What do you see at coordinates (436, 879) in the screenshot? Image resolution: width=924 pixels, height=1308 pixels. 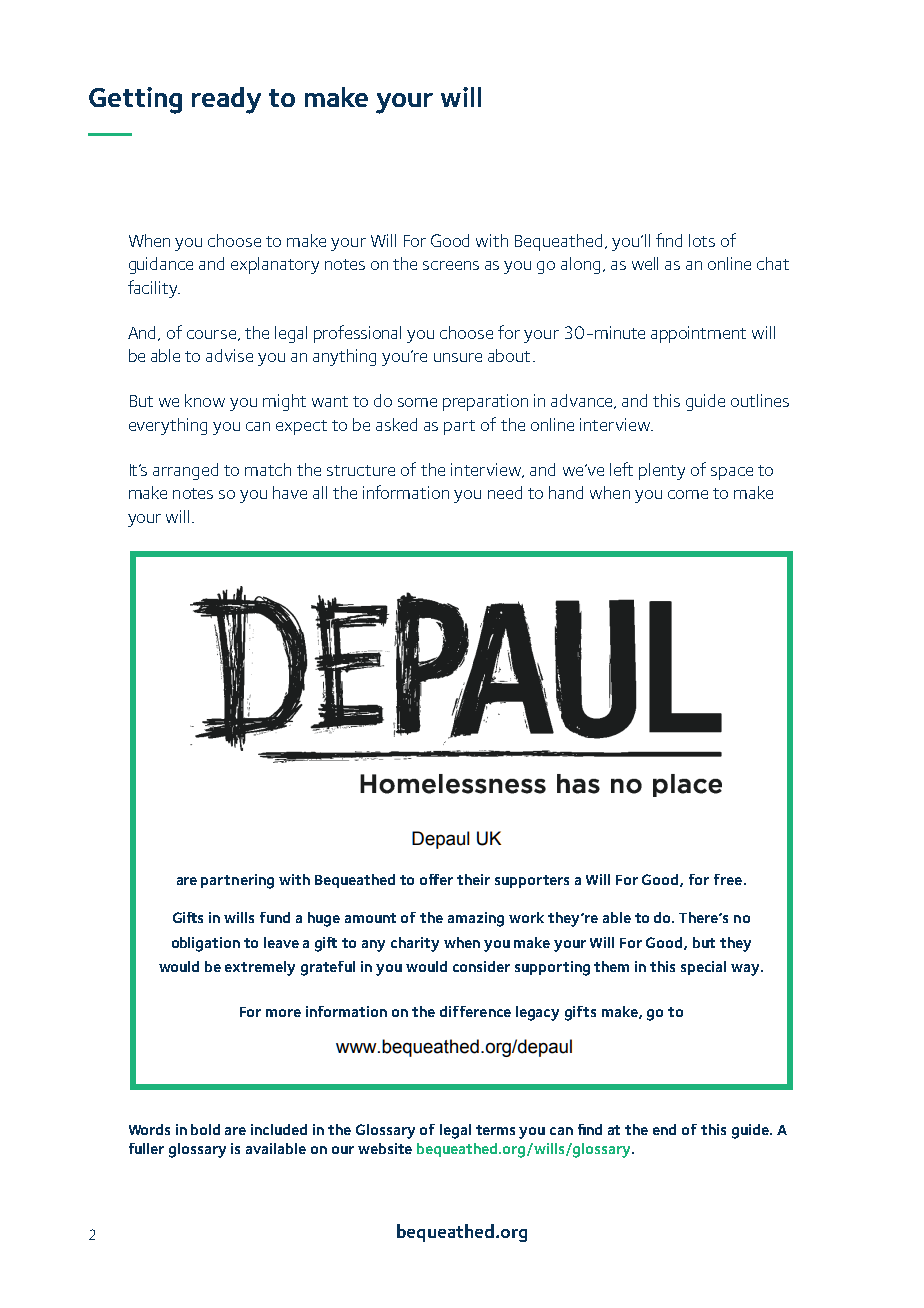 I see `offer` at bounding box center [436, 879].
